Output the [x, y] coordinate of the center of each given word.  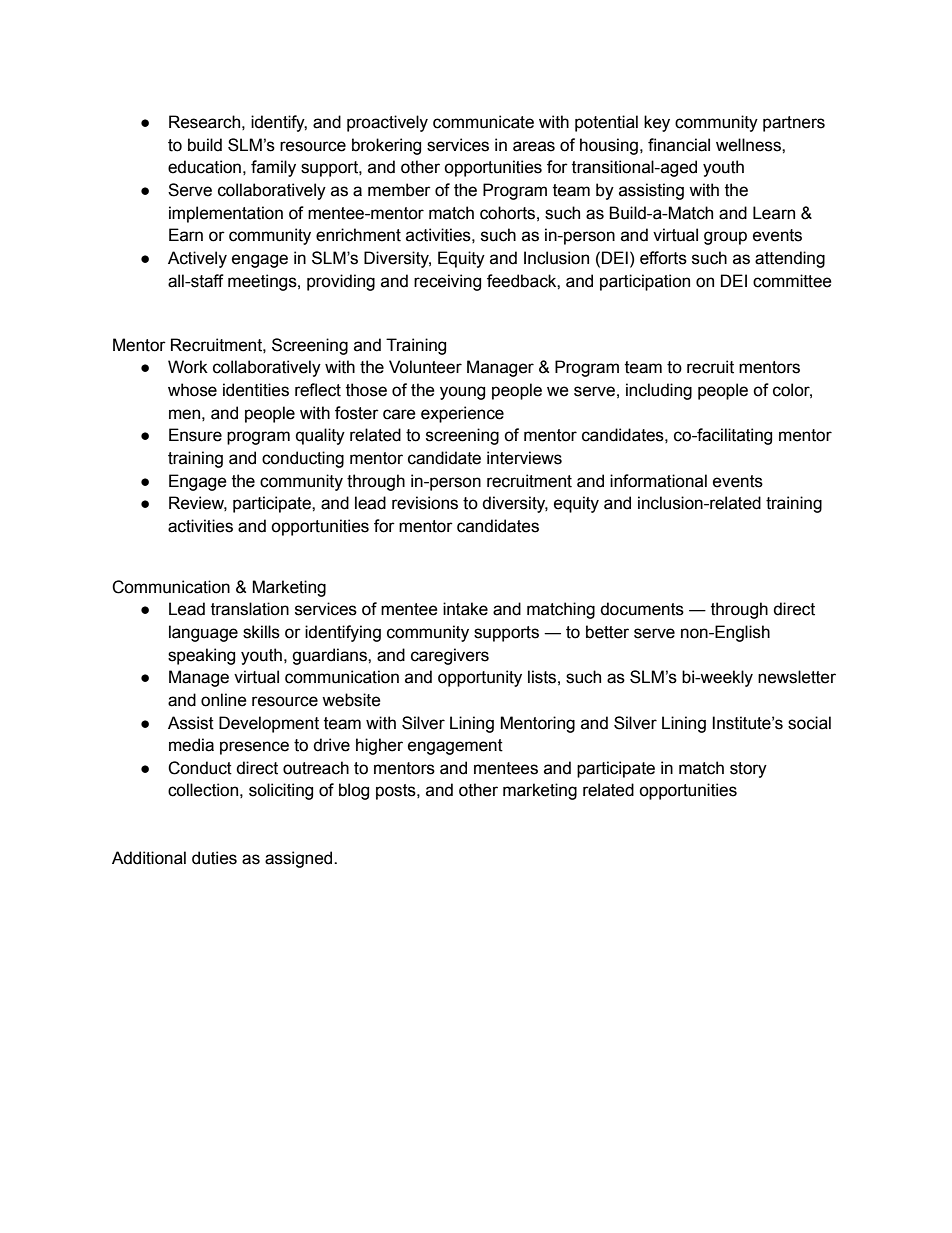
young [462, 393]
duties [214, 858]
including [659, 391]
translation [250, 609]
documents [642, 609]
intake [465, 609]
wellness [749, 145]
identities [256, 390]
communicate [483, 122]
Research [204, 122]
